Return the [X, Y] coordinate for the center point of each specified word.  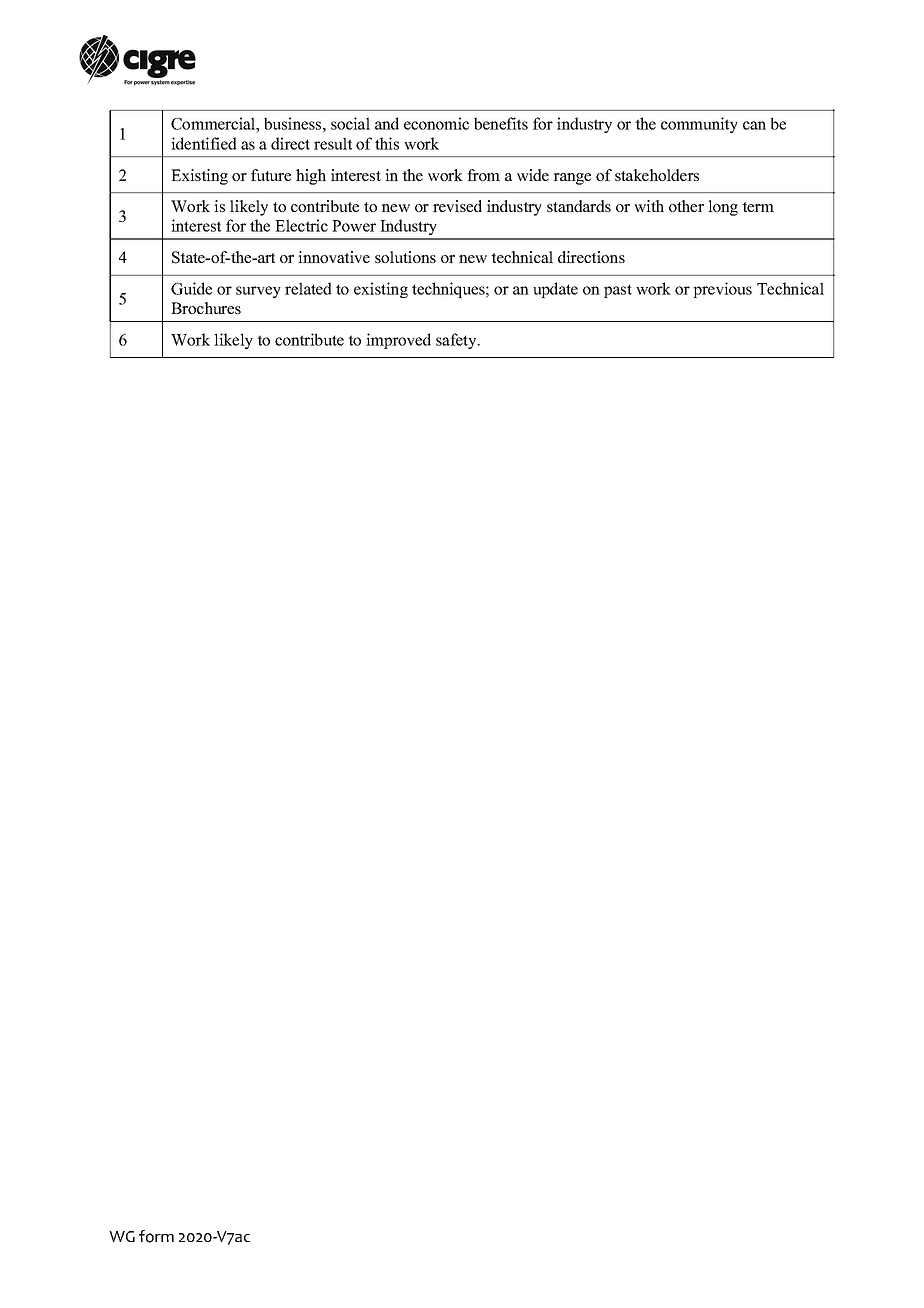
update [555, 290]
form [156, 1236]
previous [722, 290]
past [618, 291]
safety [457, 341]
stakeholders [657, 175]
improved [398, 341]
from [483, 175]
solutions [405, 257]
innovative [334, 257]
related [308, 288]
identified [204, 143]
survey [258, 292]
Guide [191, 288]
